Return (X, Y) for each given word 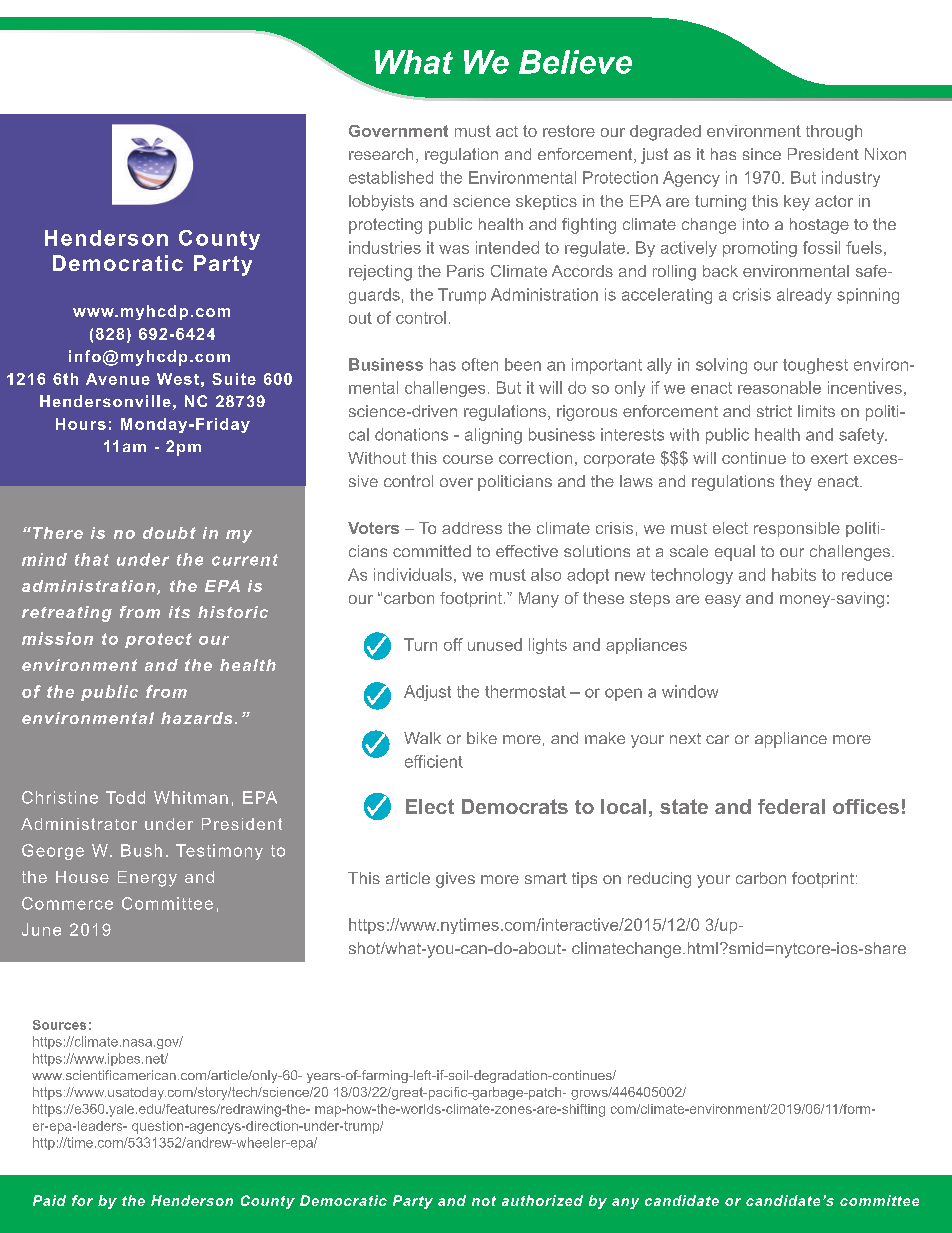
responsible (797, 529)
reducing (659, 880)
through (834, 133)
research (381, 154)
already (804, 296)
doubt (169, 533)
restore (569, 131)
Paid (49, 1200)
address (472, 528)
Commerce (67, 903)
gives (455, 880)
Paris (465, 271)
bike (482, 738)
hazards (196, 718)
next (685, 738)
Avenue (118, 379)
